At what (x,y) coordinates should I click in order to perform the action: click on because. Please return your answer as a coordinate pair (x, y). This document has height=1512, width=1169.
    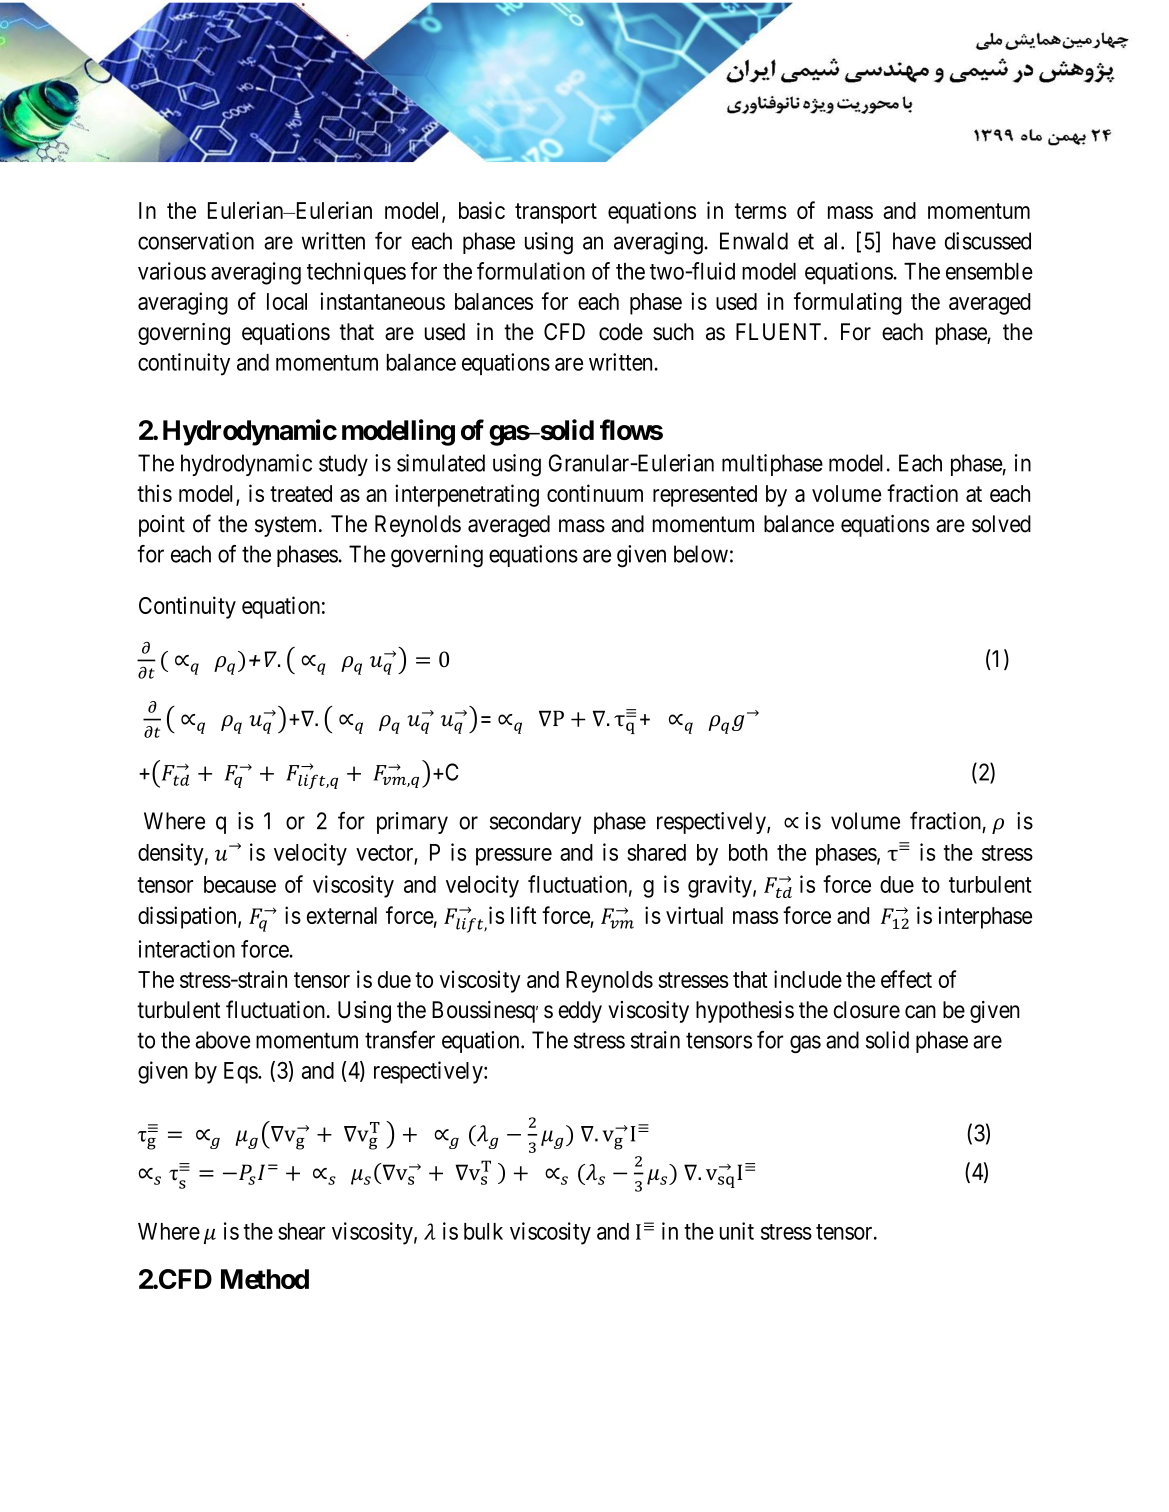
    Looking at the image, I should click on (240, 884).
